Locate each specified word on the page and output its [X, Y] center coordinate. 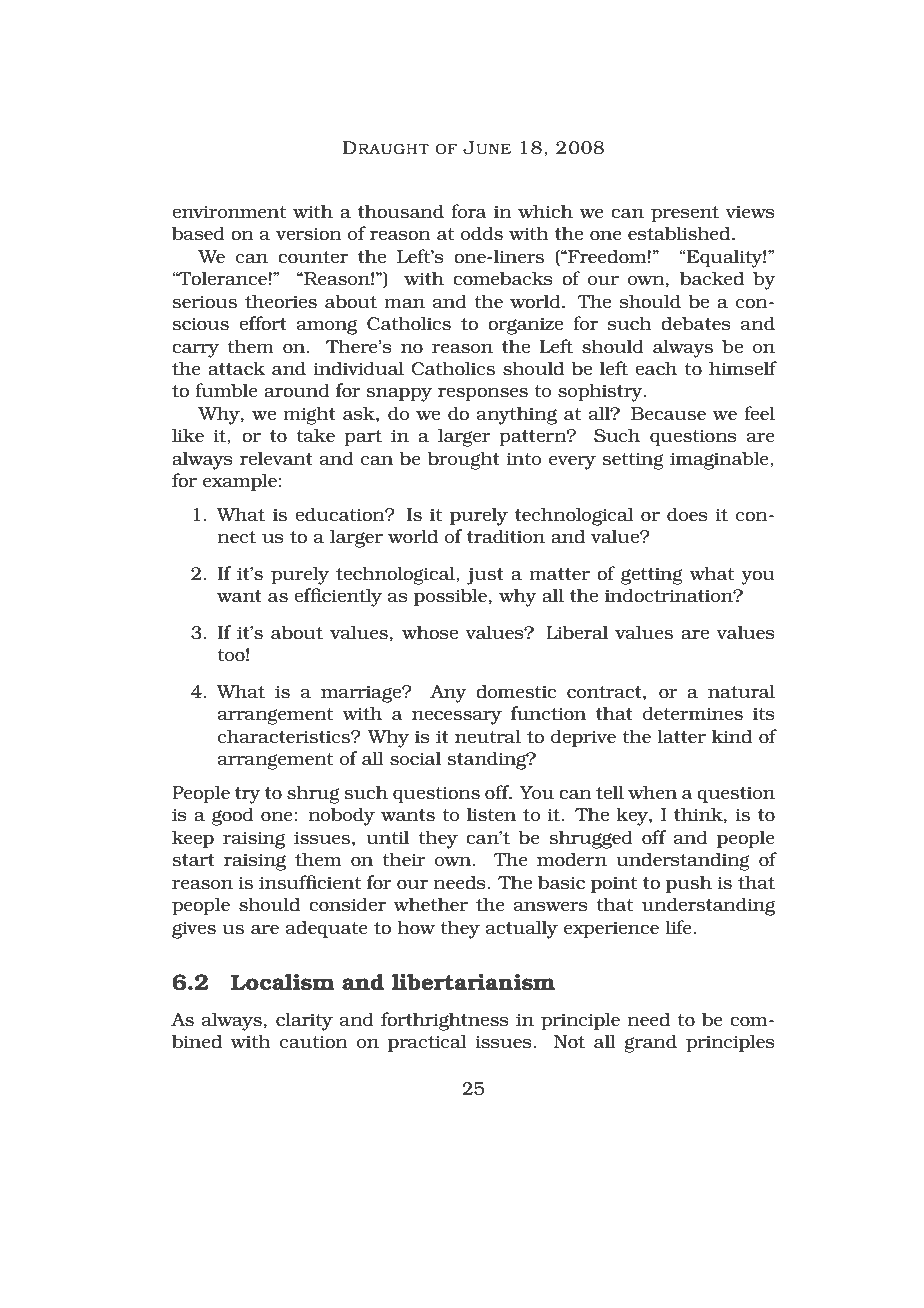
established [680, 233]
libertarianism [473, 982]
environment [229, 211]
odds [482, 233]
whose [430, 632]
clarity [304, 1021]
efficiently [338, 597]
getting [652, 576]
